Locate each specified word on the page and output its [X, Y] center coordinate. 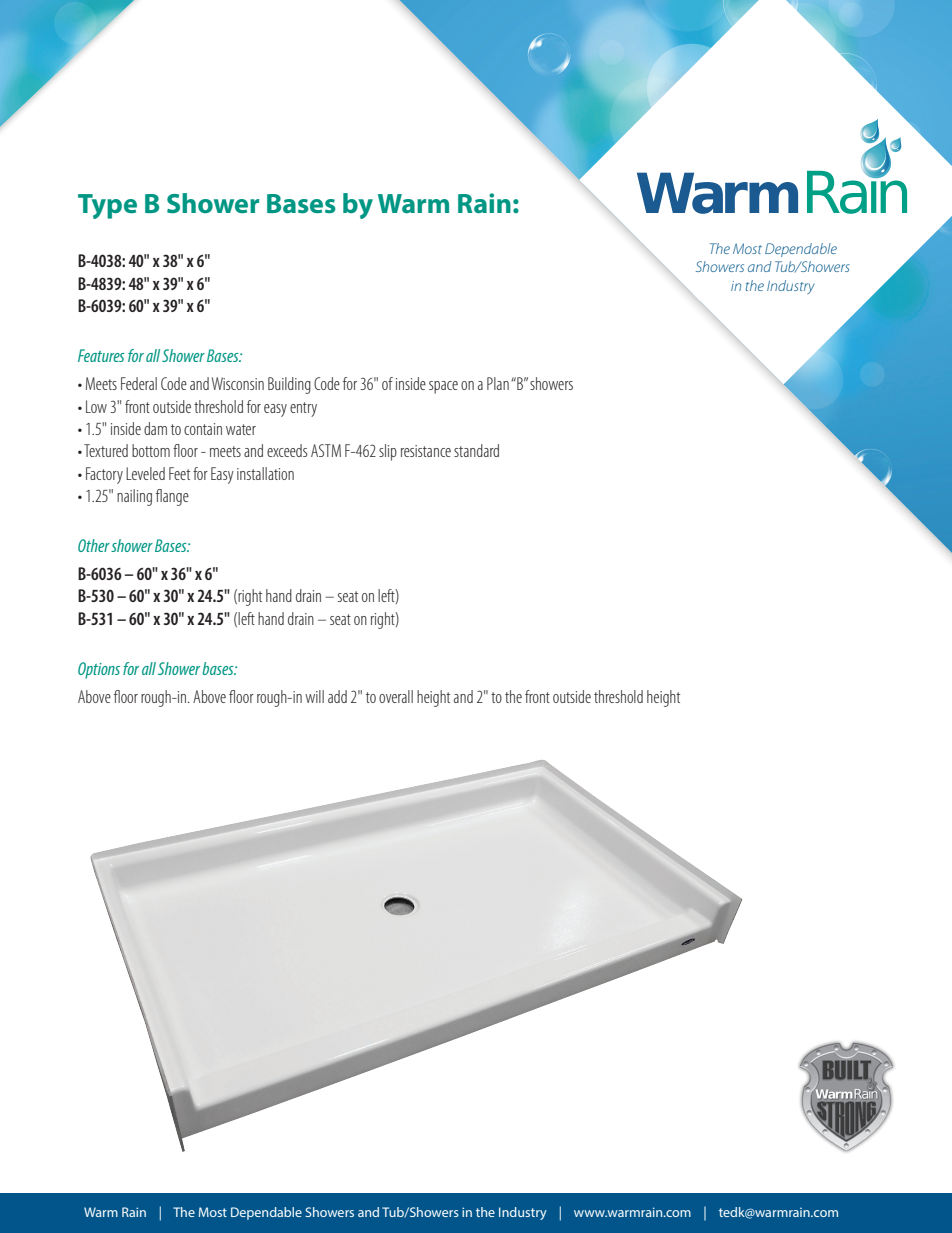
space [443, 387]
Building [289, 385]
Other [94, 545]
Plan [498, 383]
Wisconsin [238, 383]
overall [396, 696]
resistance [426, 451]
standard [476, 450]
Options [99, 670]
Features [101, 355]
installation [265, 473]
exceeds [287, 450]
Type [107, 206]
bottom [151, 450]
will [314, 696]
